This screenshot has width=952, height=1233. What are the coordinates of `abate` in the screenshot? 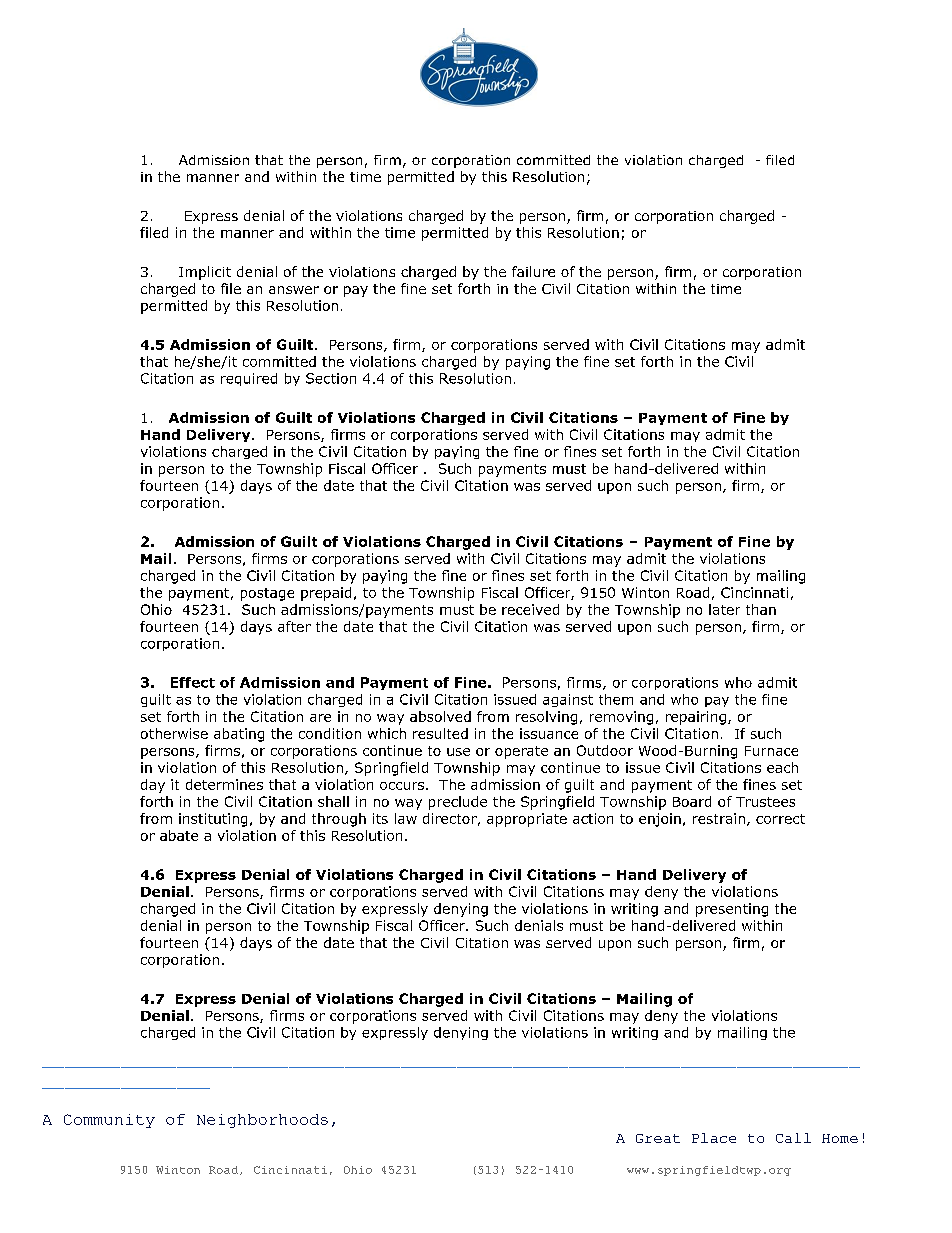 It's located at (179, 835).
